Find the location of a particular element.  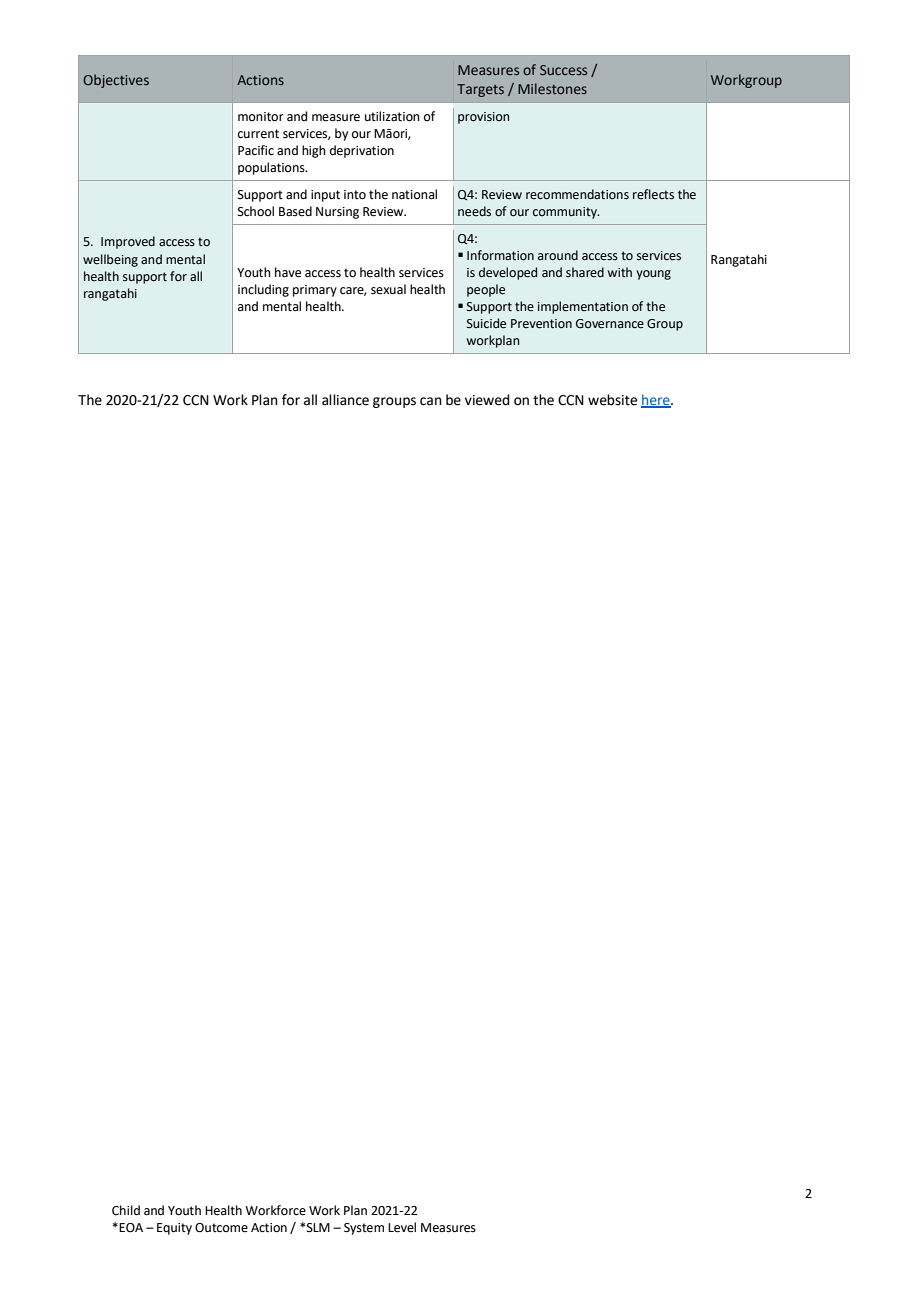

here is located at coordinates (656, 401).
